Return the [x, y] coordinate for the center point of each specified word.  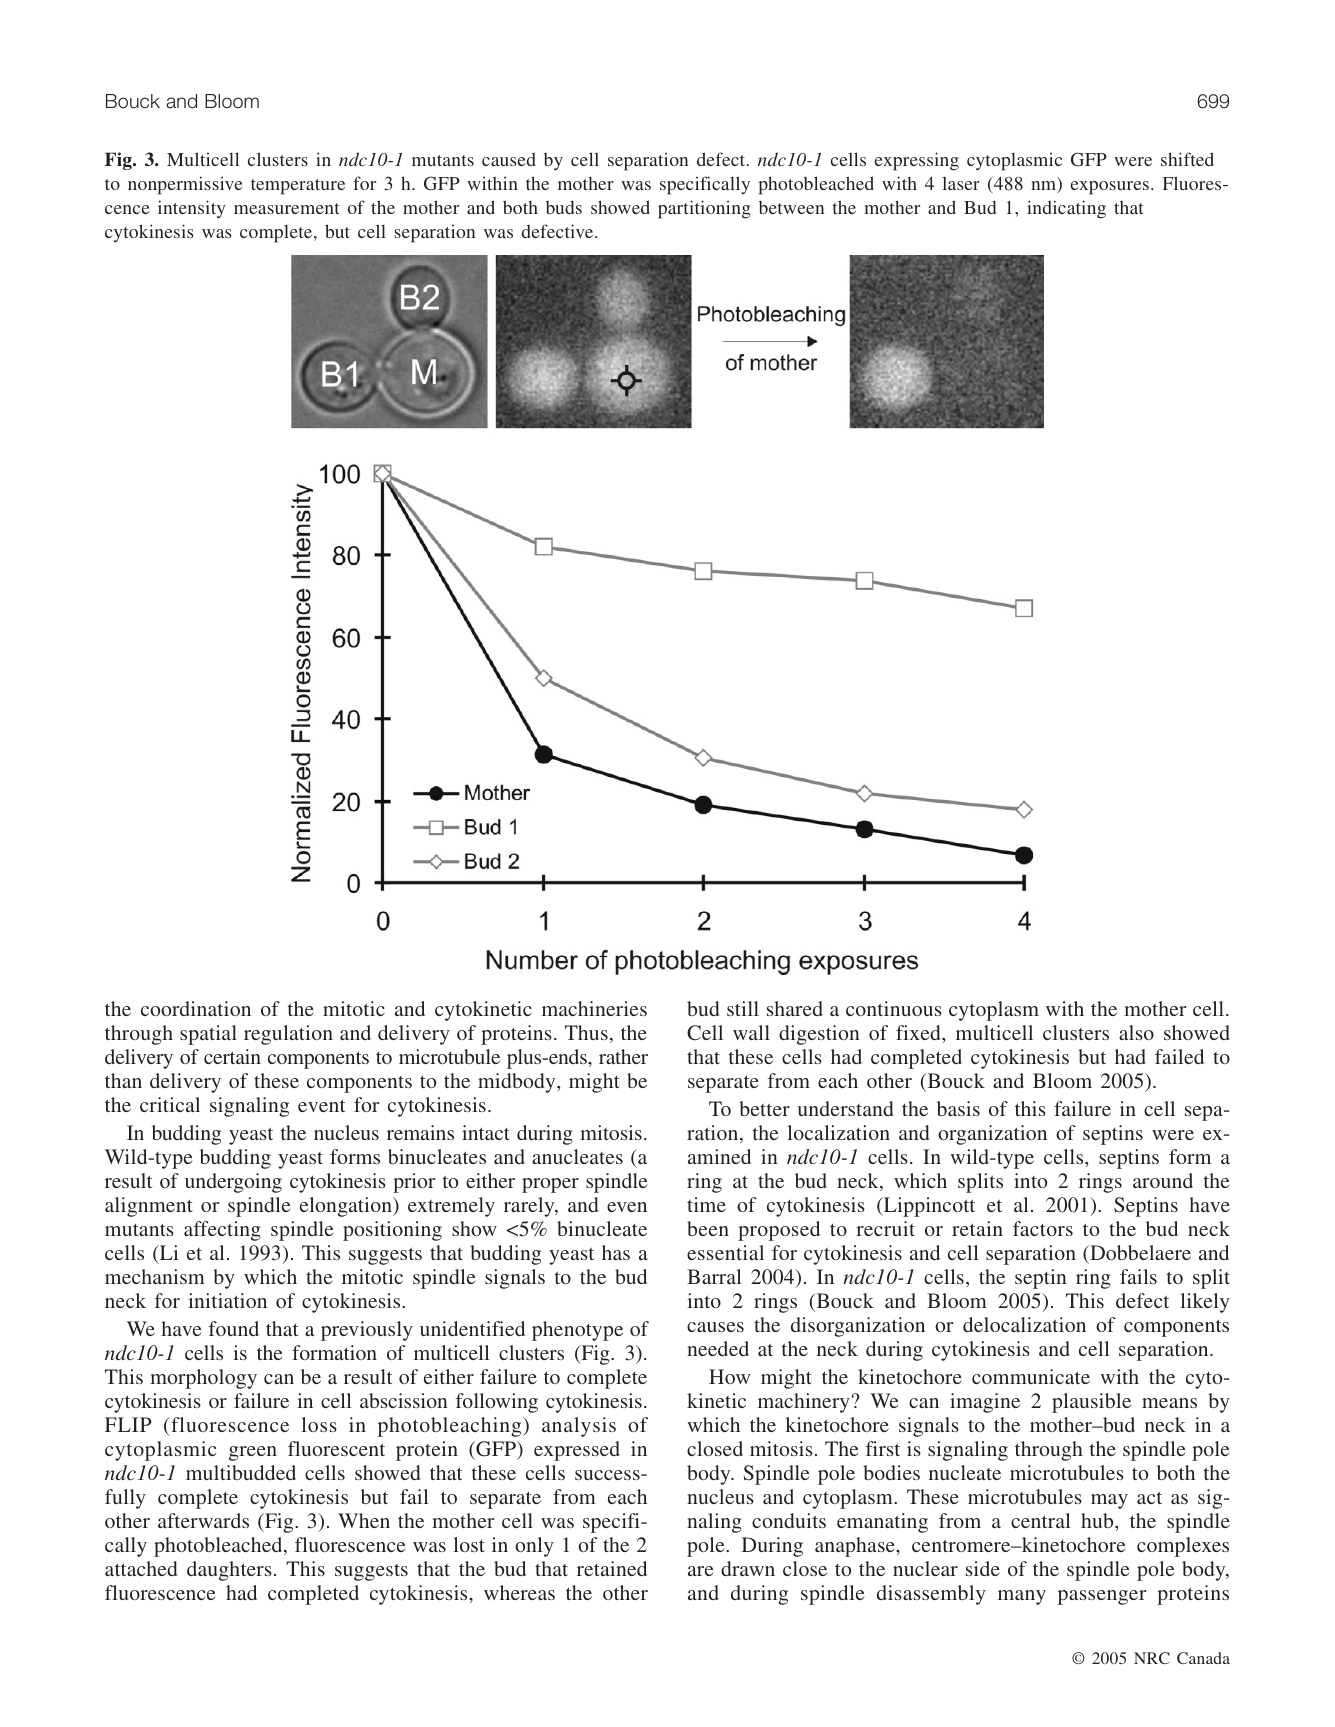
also [1136, 1032]
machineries [594, 1008]
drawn [748, 1568]
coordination [196, 1008]
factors [1043, 1228]
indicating [1066, 209]
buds [564, 207]
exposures [1110, 188]
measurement [286, 208]
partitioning [704, 209]
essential [725, 1252]
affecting [222, 1231]
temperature [298, 187]
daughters [229, 1571]
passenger [1102, 1597]
